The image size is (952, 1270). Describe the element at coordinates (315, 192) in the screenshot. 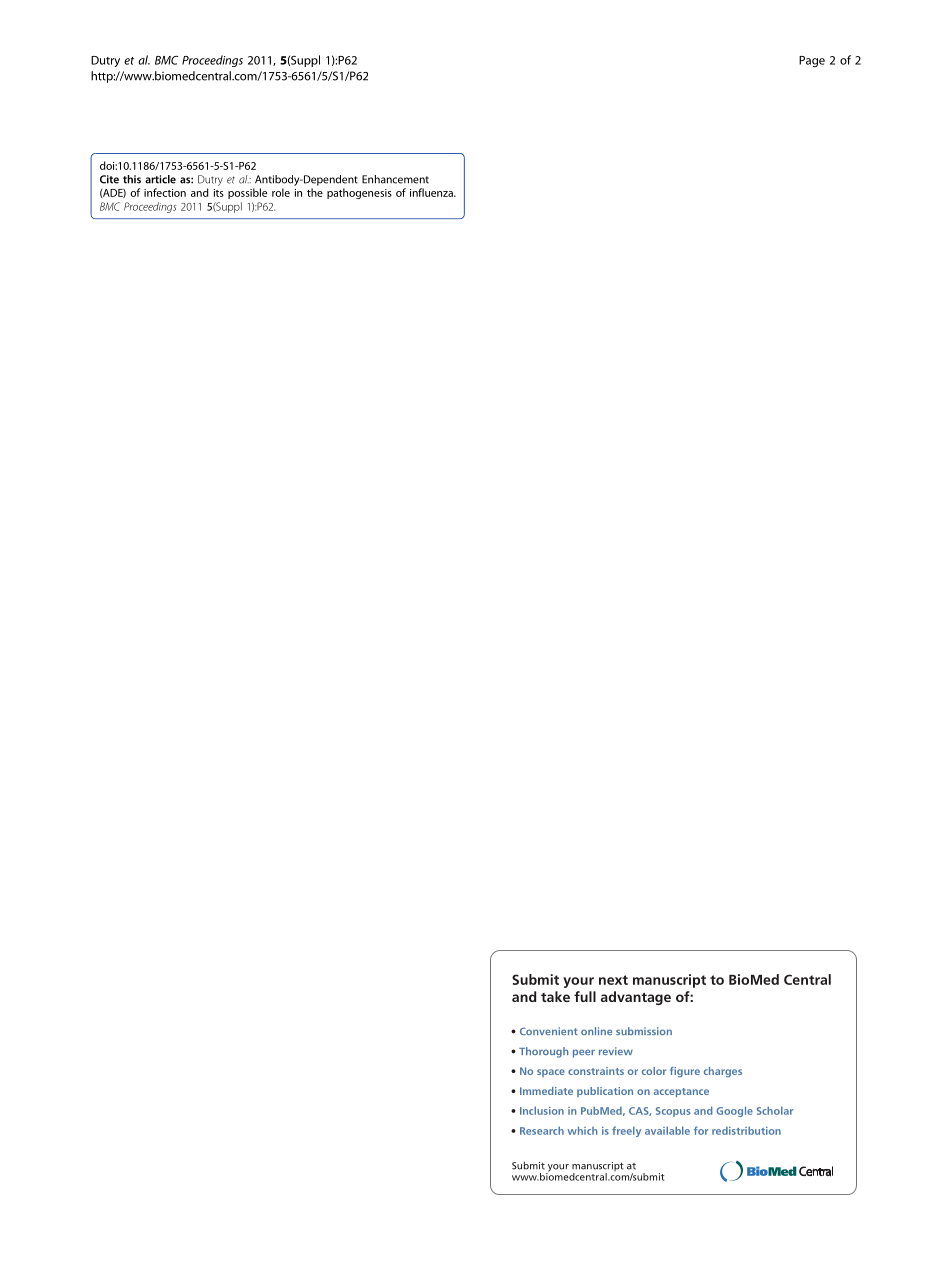

I see `the` at that location.
